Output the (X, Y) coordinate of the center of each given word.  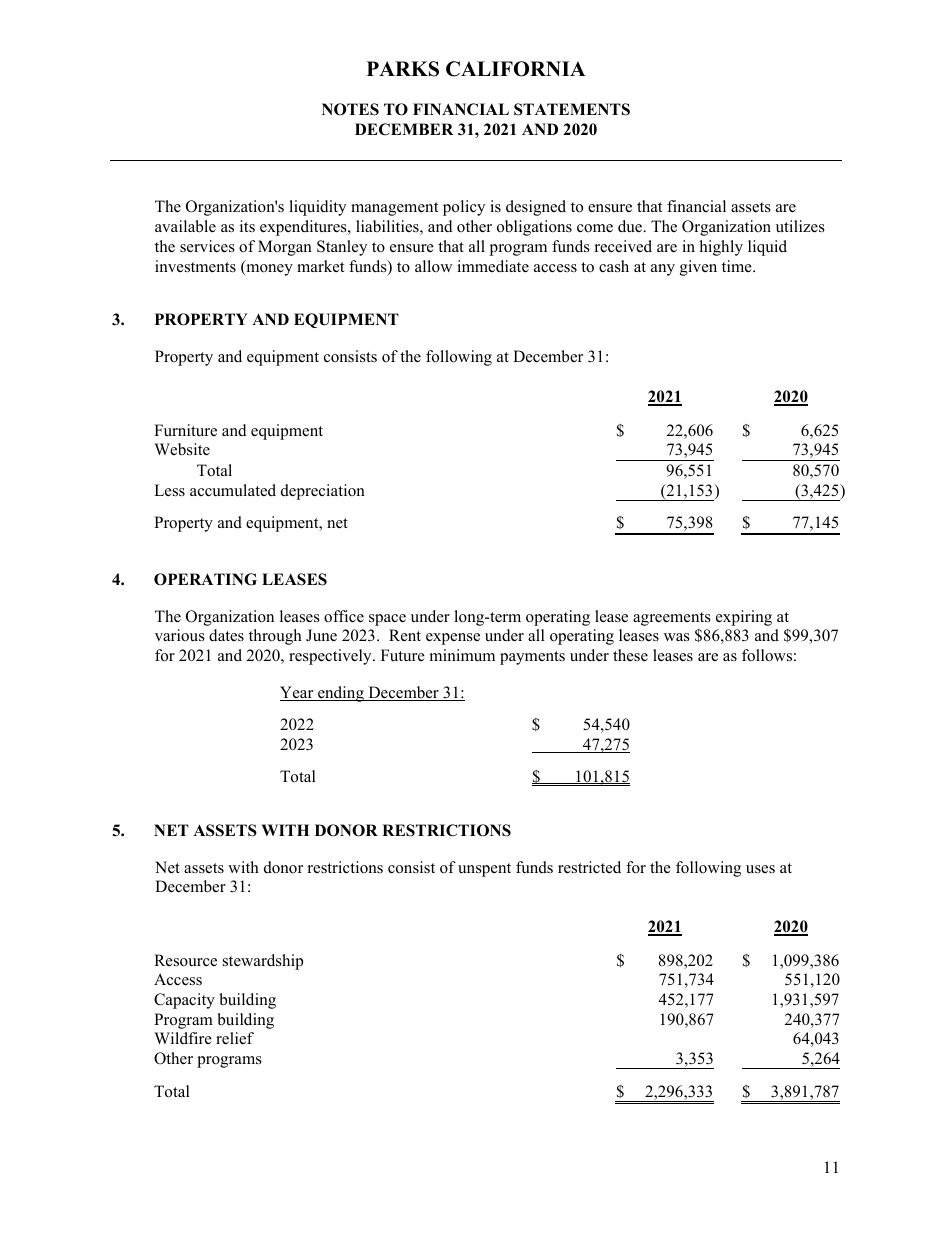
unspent (484, 870)
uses (760, 869)
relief (235, 1038)
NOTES (350, 109)
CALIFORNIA (516, 69)
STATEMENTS (572, 109)
